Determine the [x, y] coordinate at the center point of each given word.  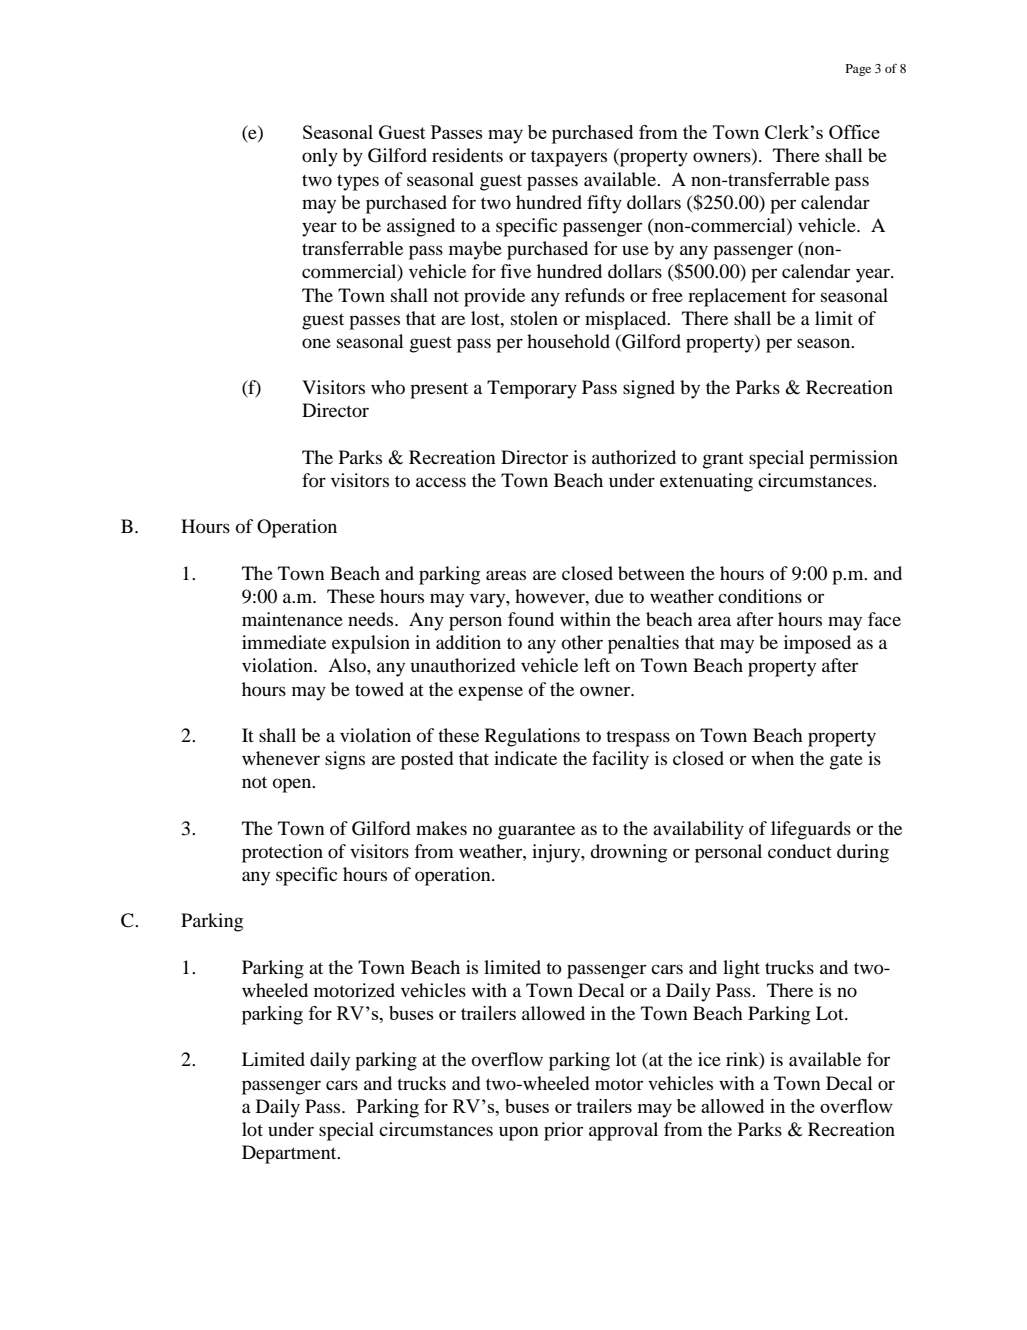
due [609, 596]
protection [282, 853]
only [320, 157]
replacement [737, 297]
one [316, 343]
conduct [800, 851]
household [568, 341]
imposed [817, 644]
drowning [628, 853]
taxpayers [569, 158]
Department [290, 1154]
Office [854, 132]
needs [372, 619]
